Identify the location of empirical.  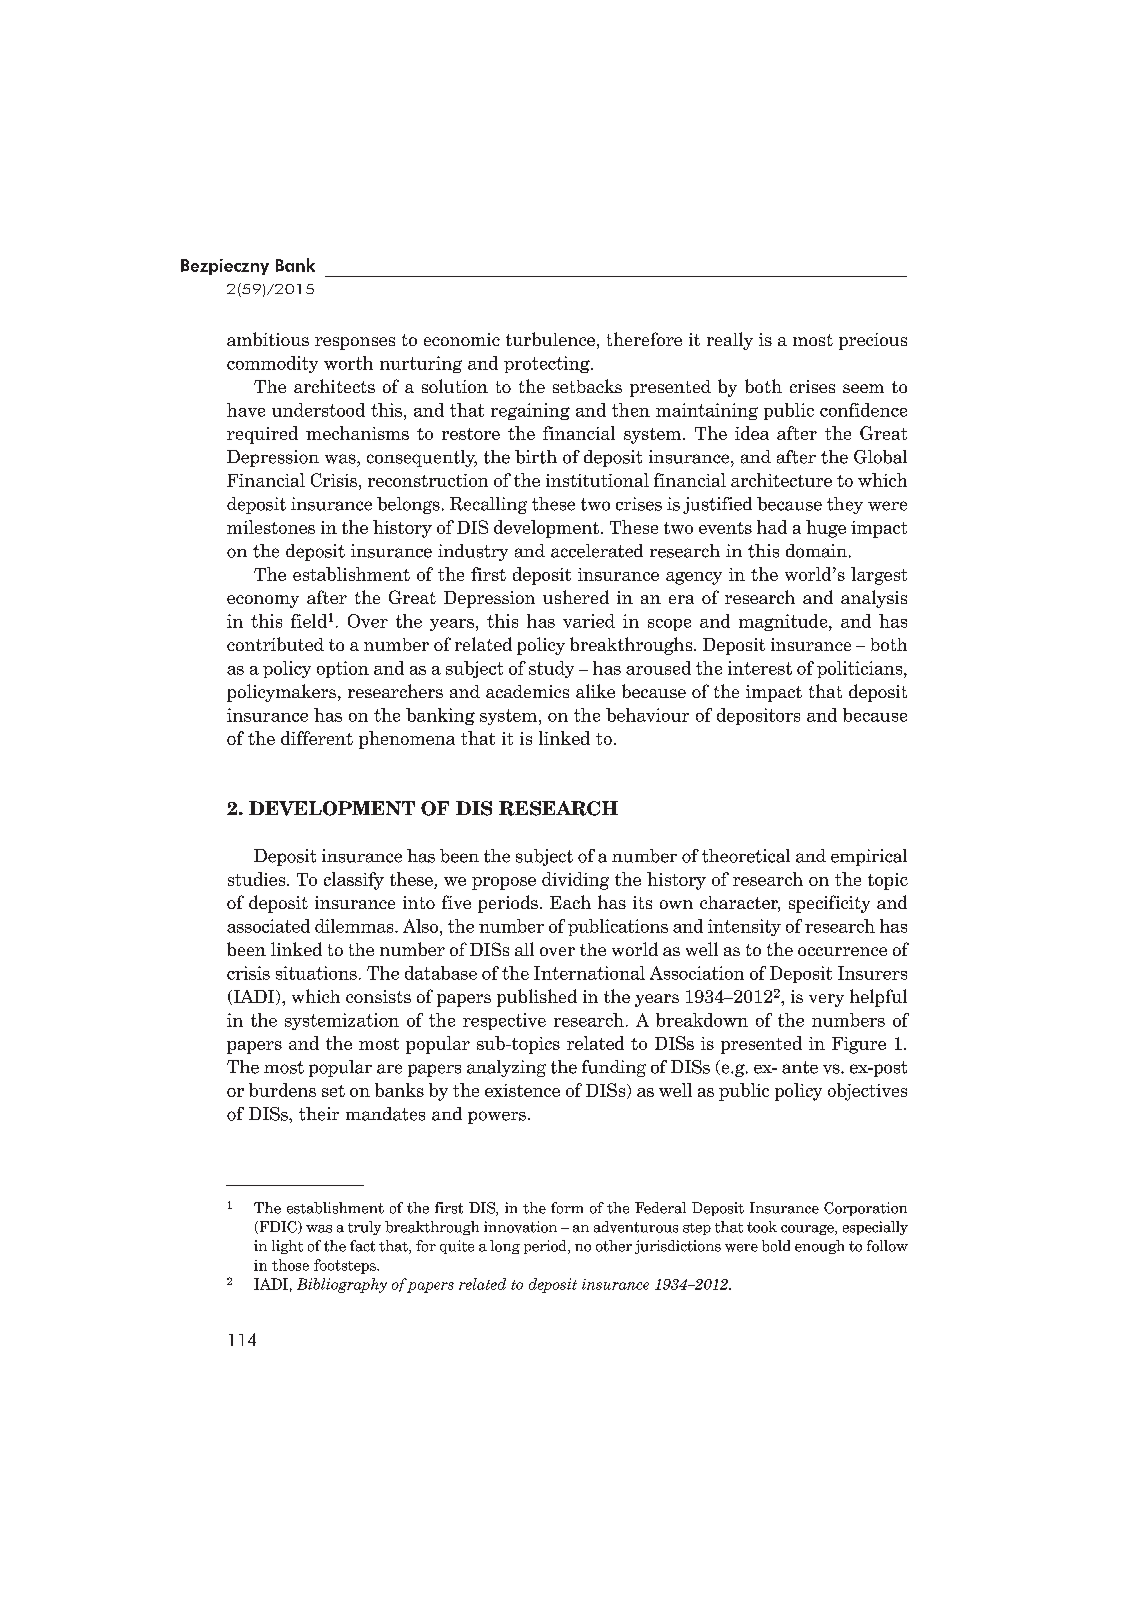
(869, 857).
